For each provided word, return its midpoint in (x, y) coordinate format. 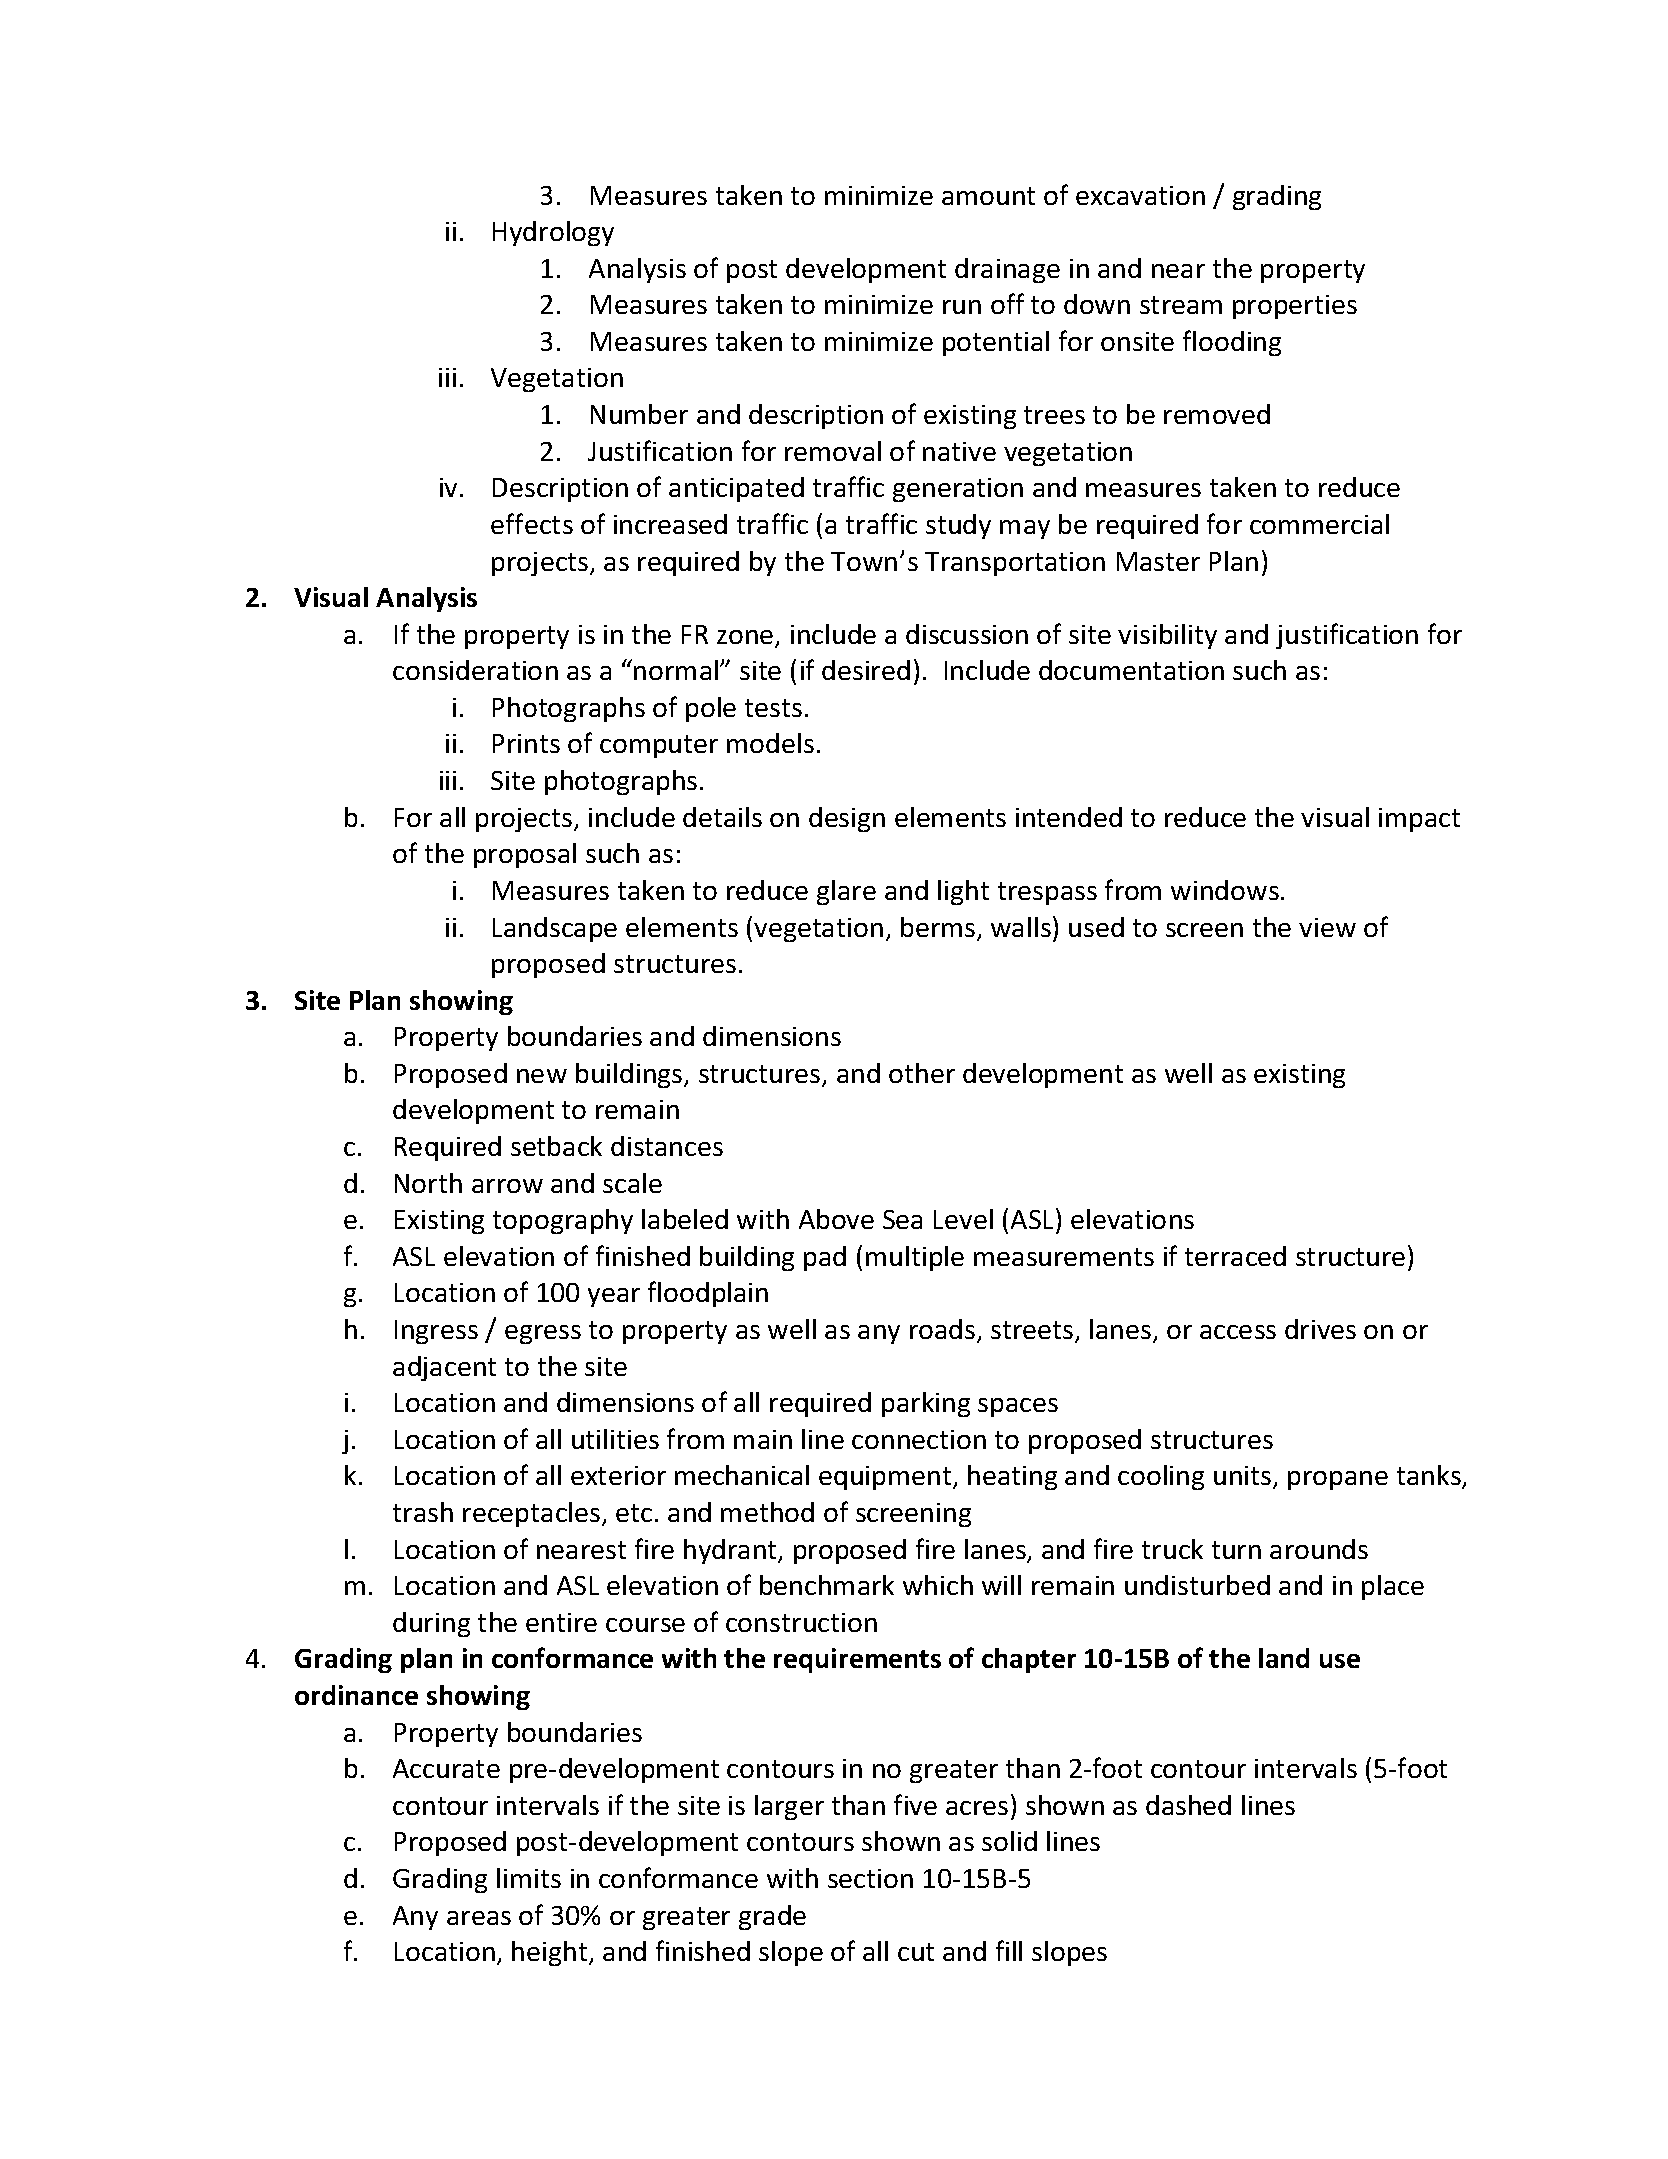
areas (479, 1918)
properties (1295, 307)
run (962, 307)
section (870, 1878)
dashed (1188, 1805)
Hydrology (553, 233)
